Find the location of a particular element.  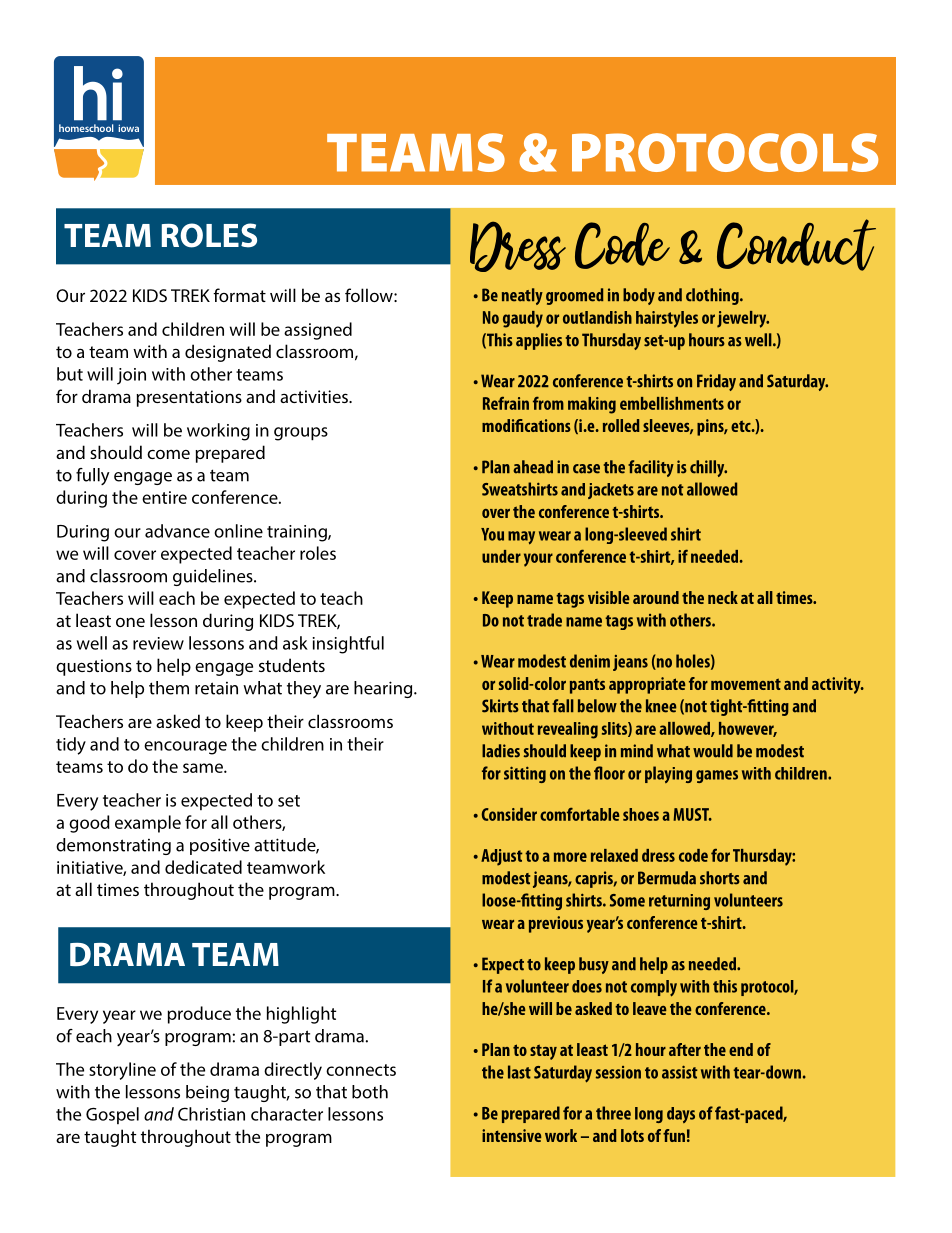

Adjust is located at coordinates (502, 857).
